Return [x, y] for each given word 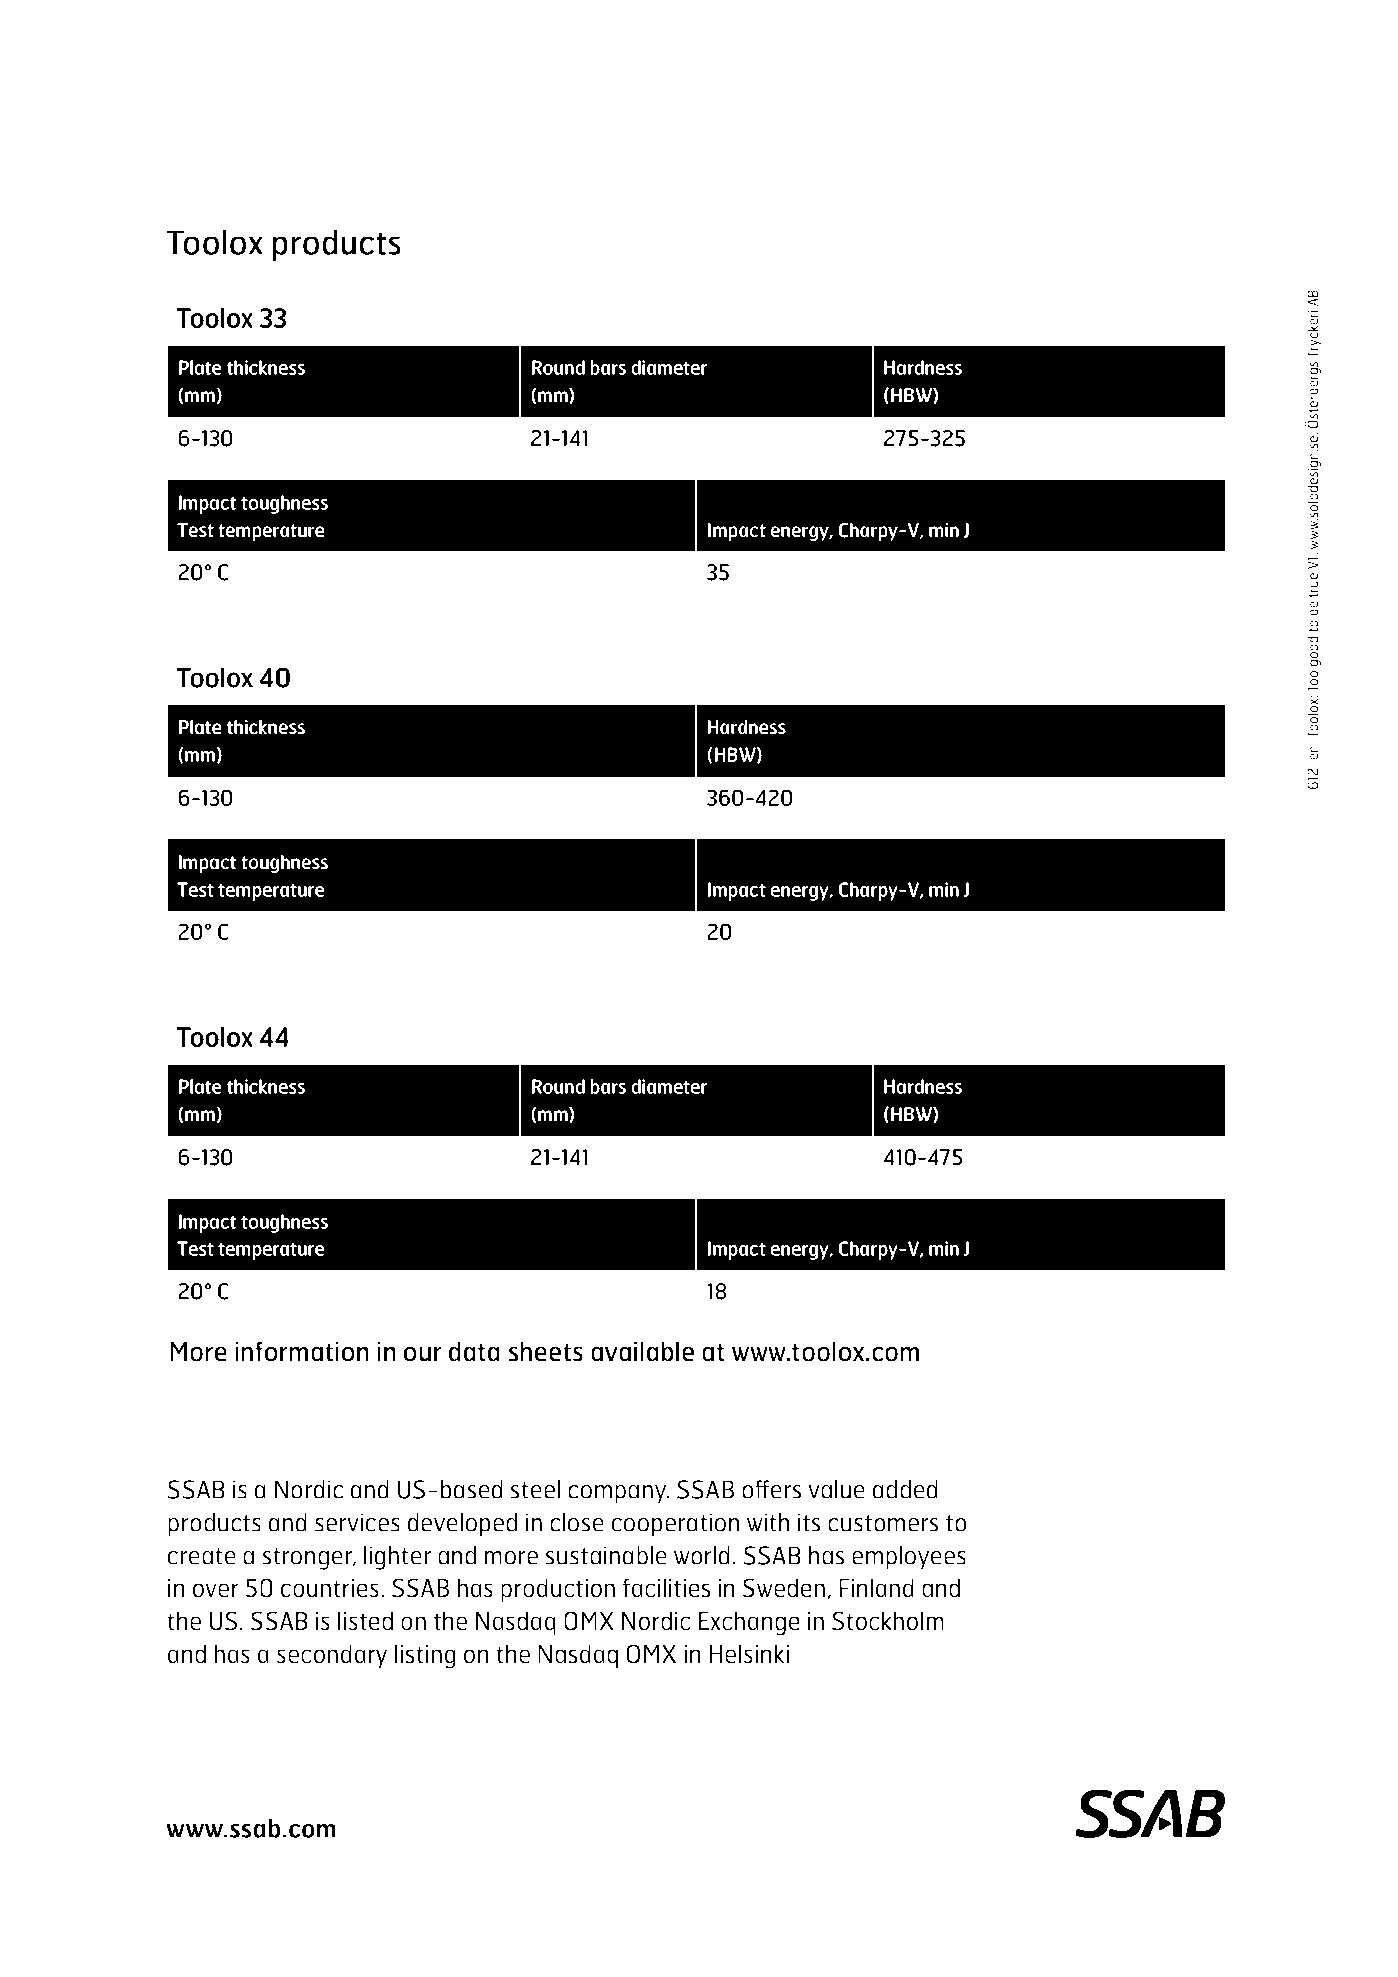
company [618, 1494]
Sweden [785, 1589]
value [836, 1489]
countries [330, 1588]
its [809, 1522]
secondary [332, 1656]
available [642, 1352]
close [577, 1522]
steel [535, 1489]
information [302, 1352]
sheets [545, 1352]
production [558, 1590]
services [357, 1522]
